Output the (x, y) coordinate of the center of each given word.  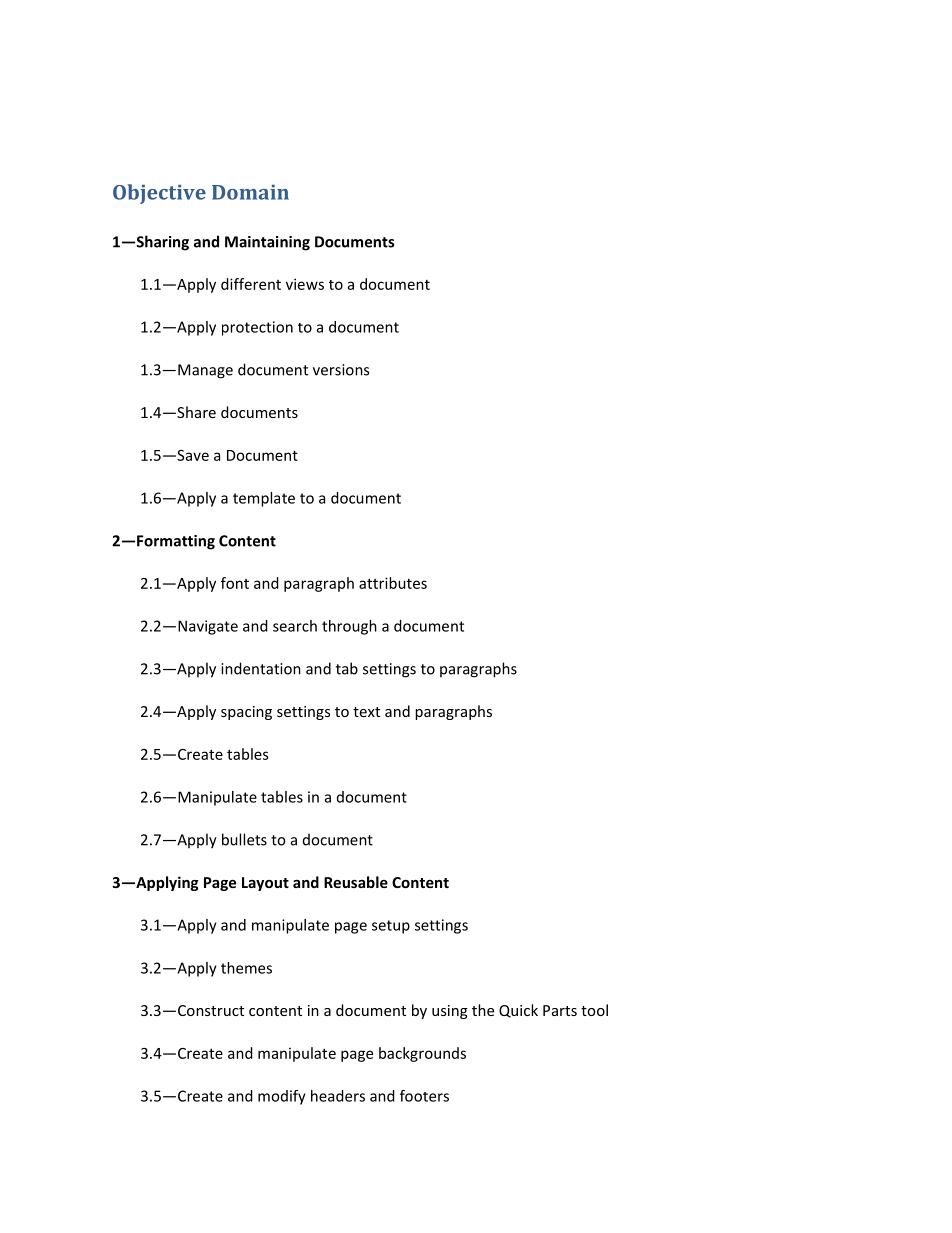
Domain (250, 192)
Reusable (356, 882)
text (366, 712)
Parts (560, 1010)
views (305, 284)
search (295, 626)
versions (341, 370)
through (349, 627)
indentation (261, 668)
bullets (244, 839)
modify (282, 1097)
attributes (393, 583)
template (264, 499)
